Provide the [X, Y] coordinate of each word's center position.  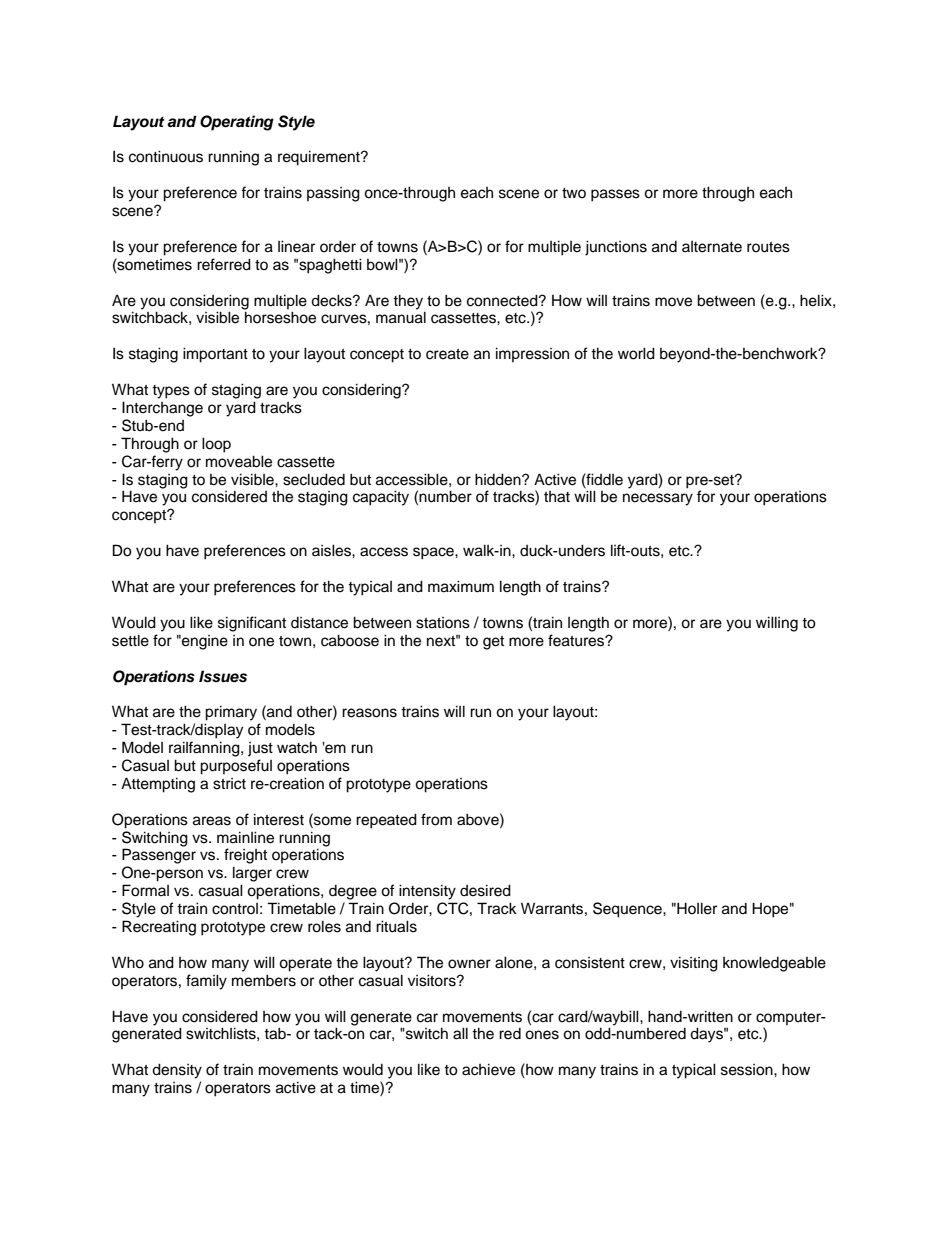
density [177, 1071]
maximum [461, 586]
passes [615, 195]
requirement [320, 158]
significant [252, 624]
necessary [658, 499]
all [460, 1033]
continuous [166, 156]
